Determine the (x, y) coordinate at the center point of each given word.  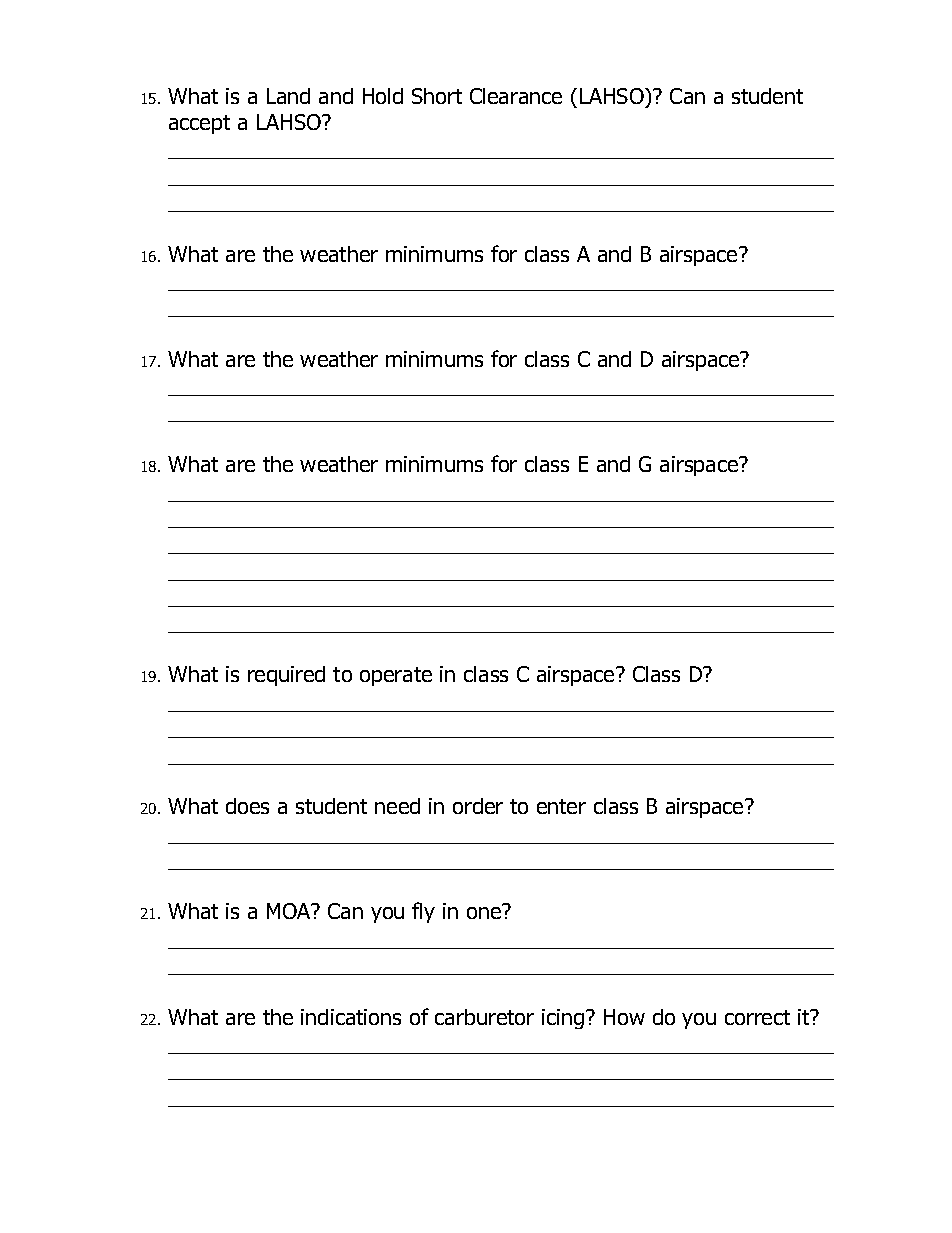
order (478, 806)
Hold (383, 96)
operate (396, 676)
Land (288, 96)
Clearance (516, 96)
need (397, 806)
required (286, 676)
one (485, 912)
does (247, 806)
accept (199, 124)
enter (561, 806)
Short (437, 96)
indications (351, 1017)
